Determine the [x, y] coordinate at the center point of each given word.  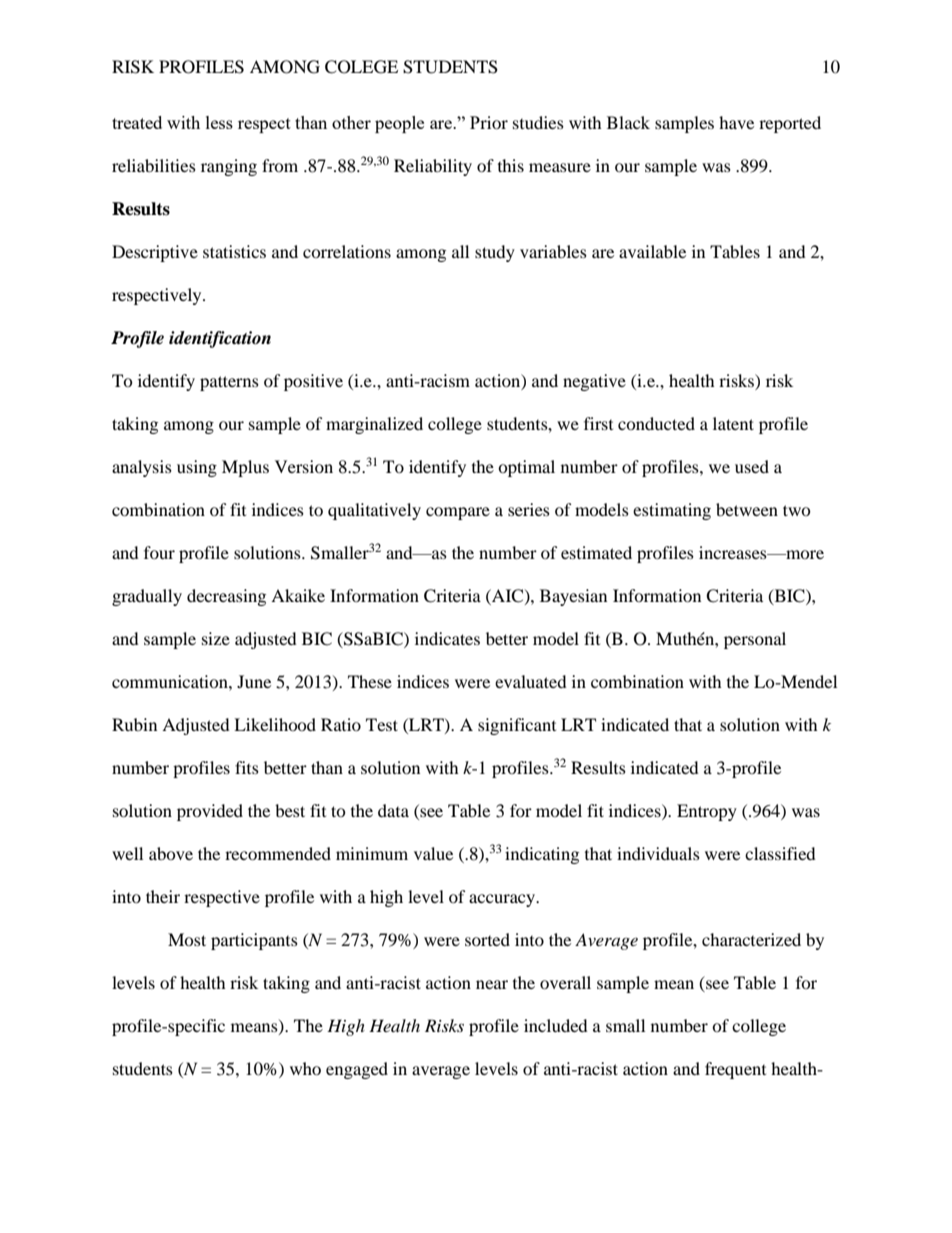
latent [733, 423]
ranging [229, 167]
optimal [526, 468]
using [197, 468]
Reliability [433, 167]
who [305, 1068]
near [492, 984]
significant [517, 726]
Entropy [707, 812]
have [736, 122]
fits [247, 767]
